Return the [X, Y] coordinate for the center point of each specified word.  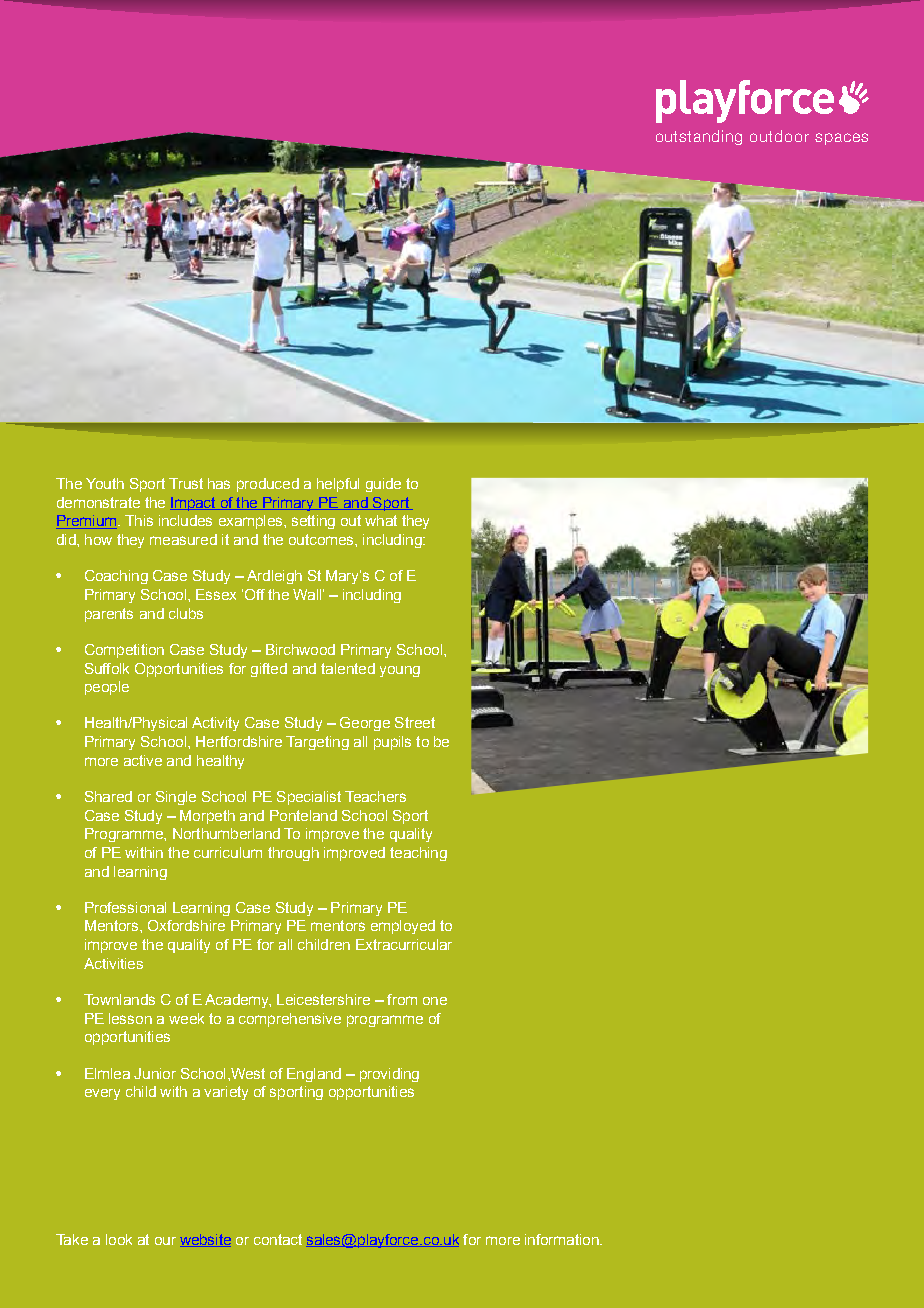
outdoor [779, 136]
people [107, 688]
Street [415, 722]
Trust [186, 483]
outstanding [699, 137]
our [165, 1241]
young [400, 671]
